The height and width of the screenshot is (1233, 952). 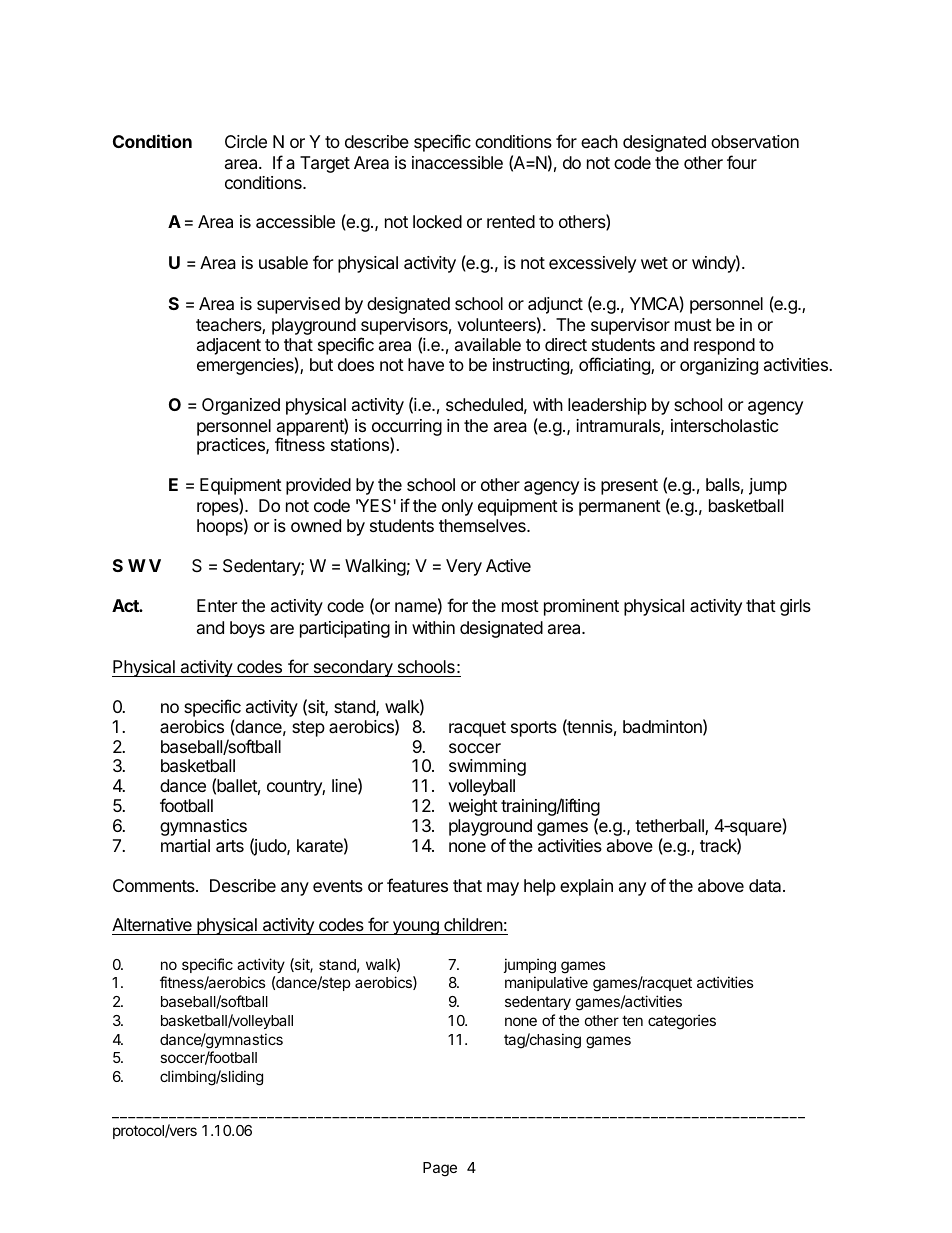 I want to click on Organized, so click(x=241, y=406).
